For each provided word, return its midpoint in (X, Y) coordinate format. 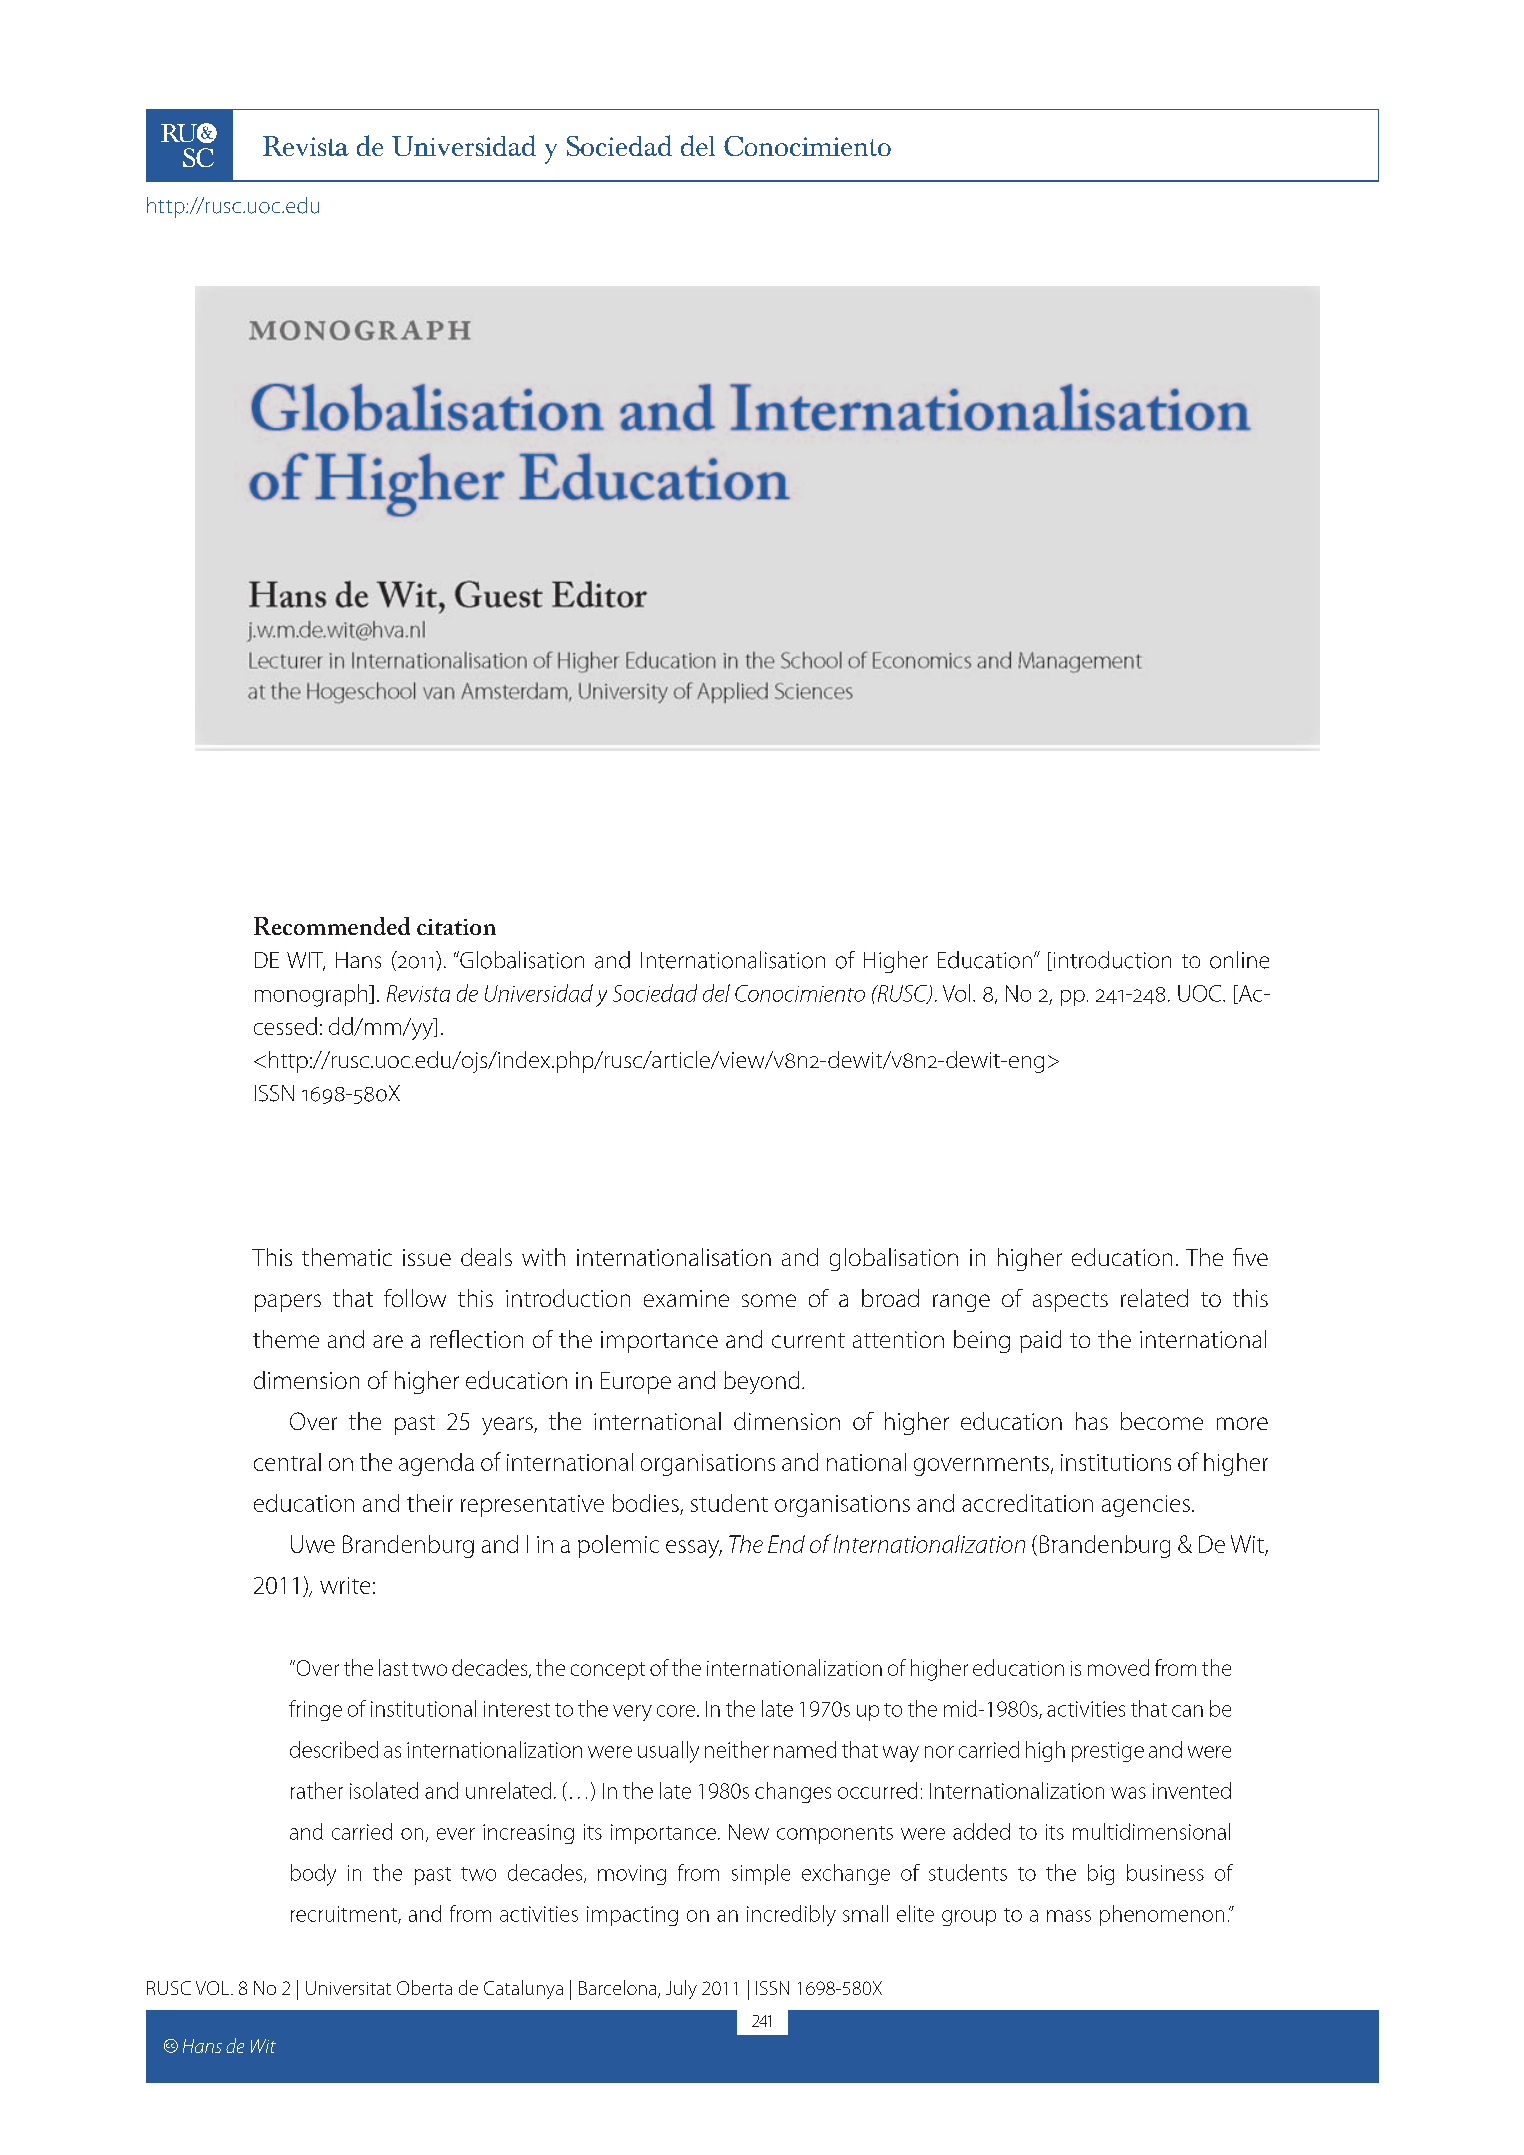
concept (608, 1671)
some (769, 1300)
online (1239, 960)
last (393, 1667)
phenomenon (1162, 1915)
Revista (418, 993)
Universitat (348, 1988)
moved (1118, 1667)
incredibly (791, 1915)
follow (415, 1298)
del (716, 993)
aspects (1070, 1302)
